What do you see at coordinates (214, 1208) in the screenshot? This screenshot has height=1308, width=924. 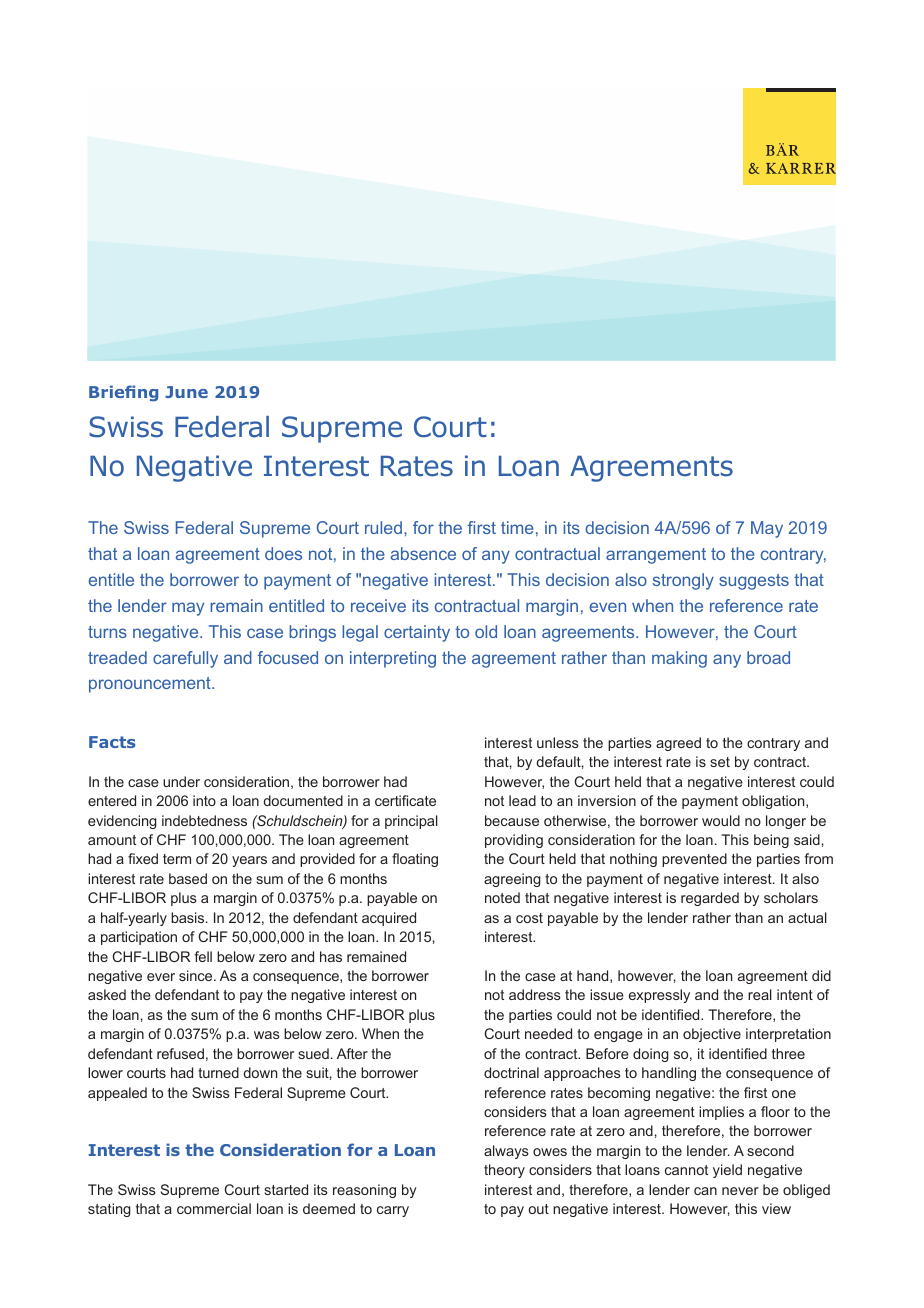 I see `commercial` at bounding box center [214, 1208].
